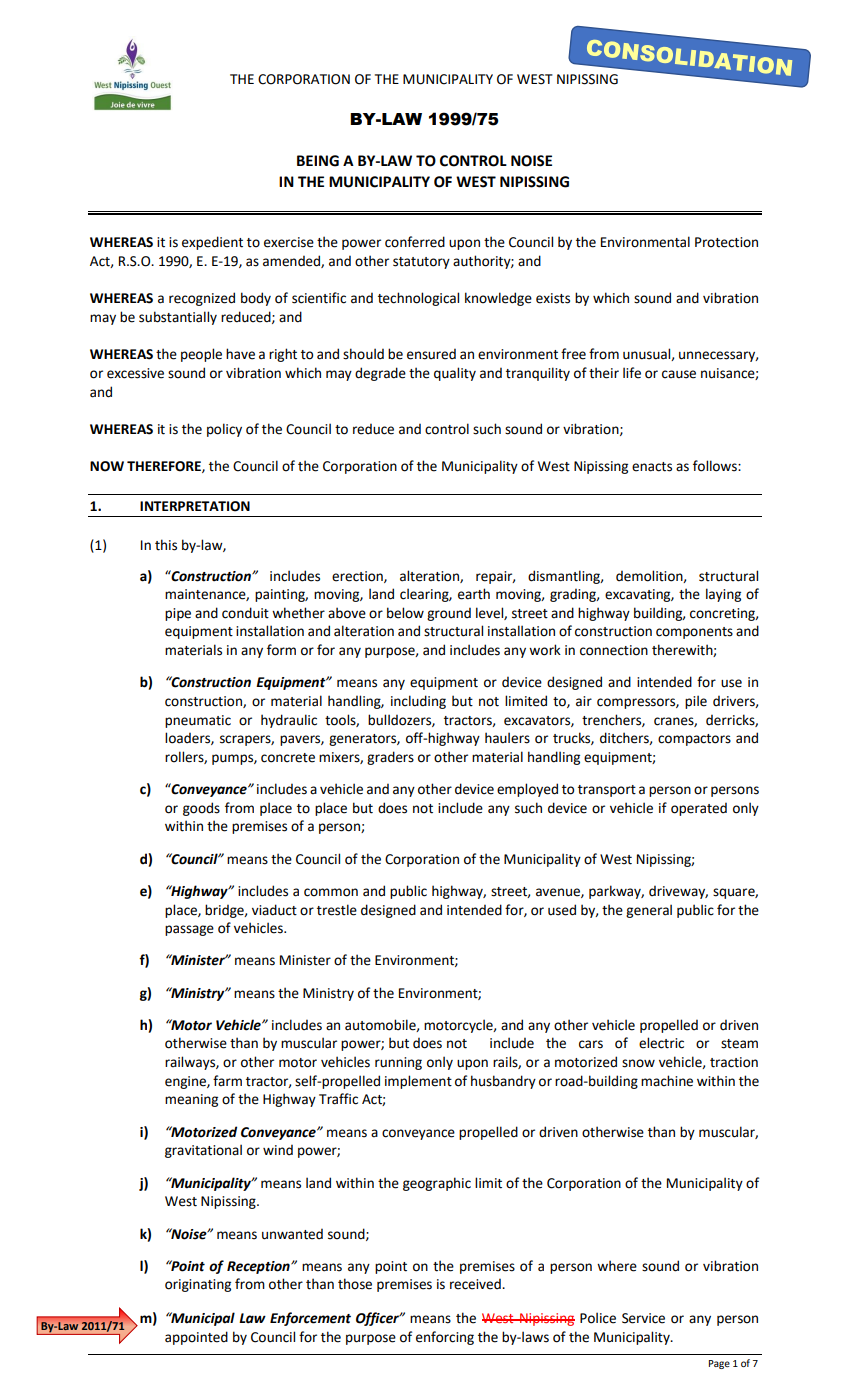 The height and width of the screenshot is (1400, 849). Describe the element at coordinates (415, 242) in the screenshot. I see `conferred` at that location.
